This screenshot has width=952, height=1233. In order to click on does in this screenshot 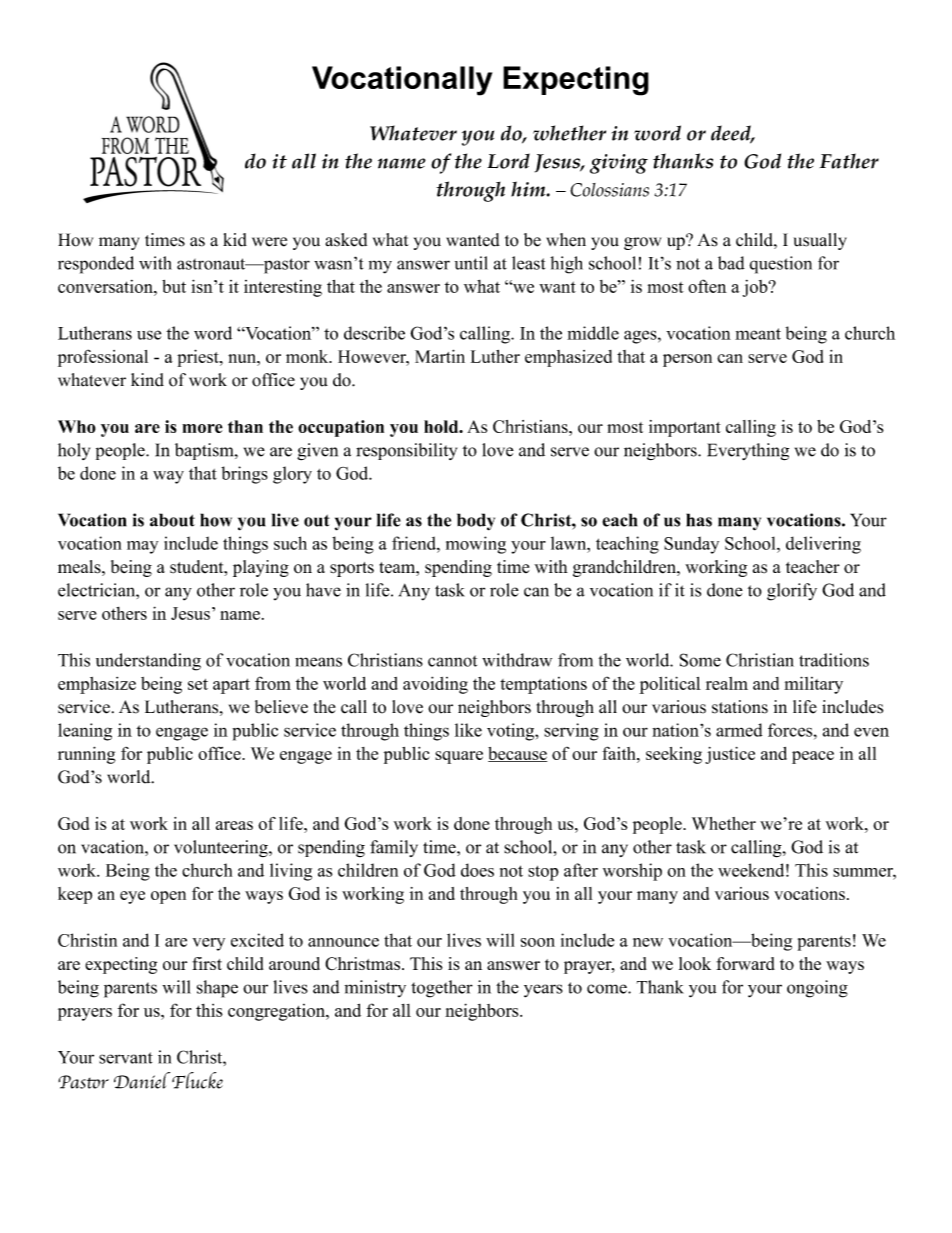, I will do `click(477, 870)`.
